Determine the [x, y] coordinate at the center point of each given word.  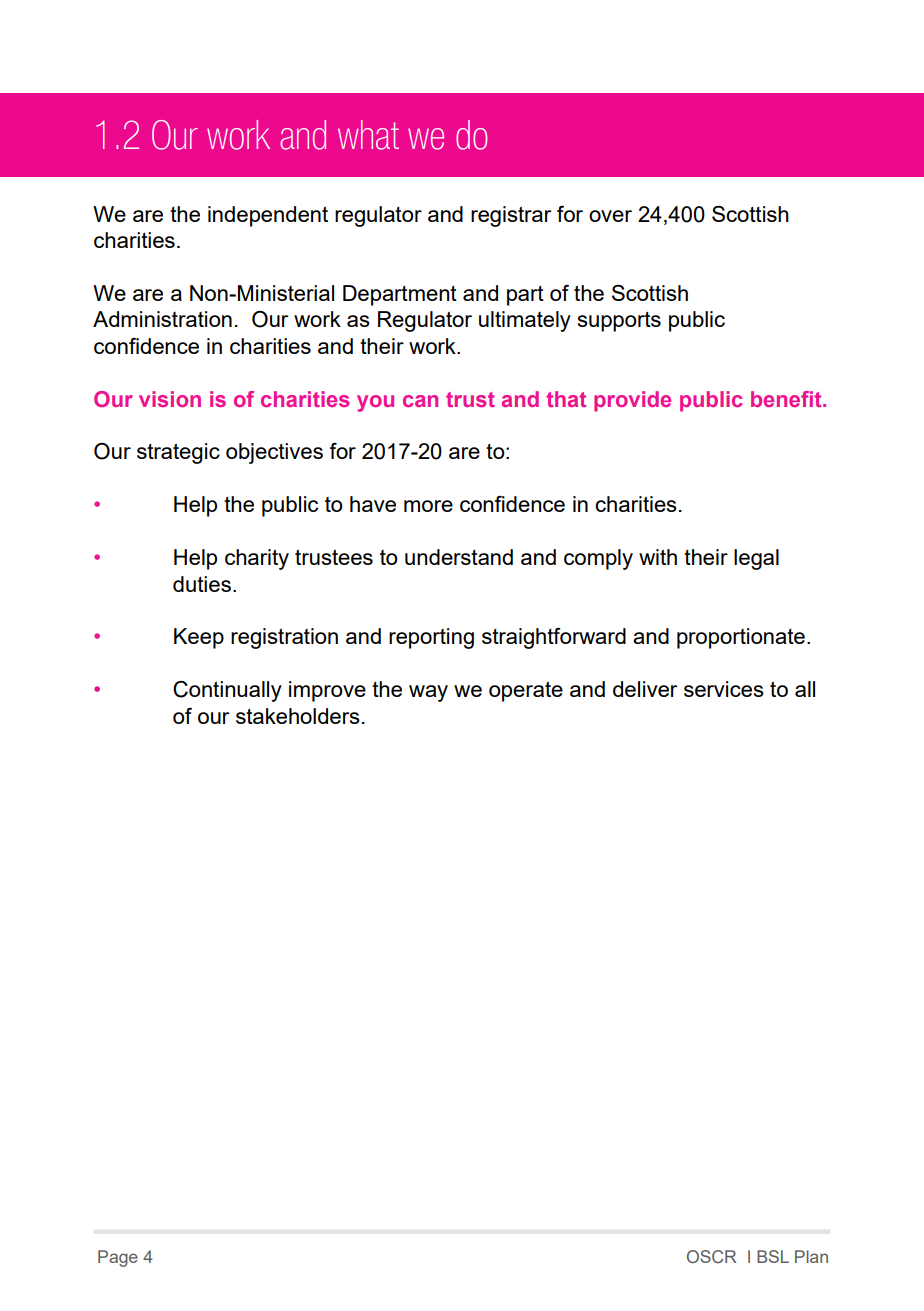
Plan [811, 1256]
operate [526, 691]
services [724, 689]
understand [459, 557]
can [420, 401]
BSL [773, 1256]
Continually [227, 691]
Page [118, 1258]
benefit [787, 399]
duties [202, 584]
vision [170, 399]
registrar [511, 216]
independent [268, 216]
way [428, 693]
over [610, 216]
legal [756, 559]
